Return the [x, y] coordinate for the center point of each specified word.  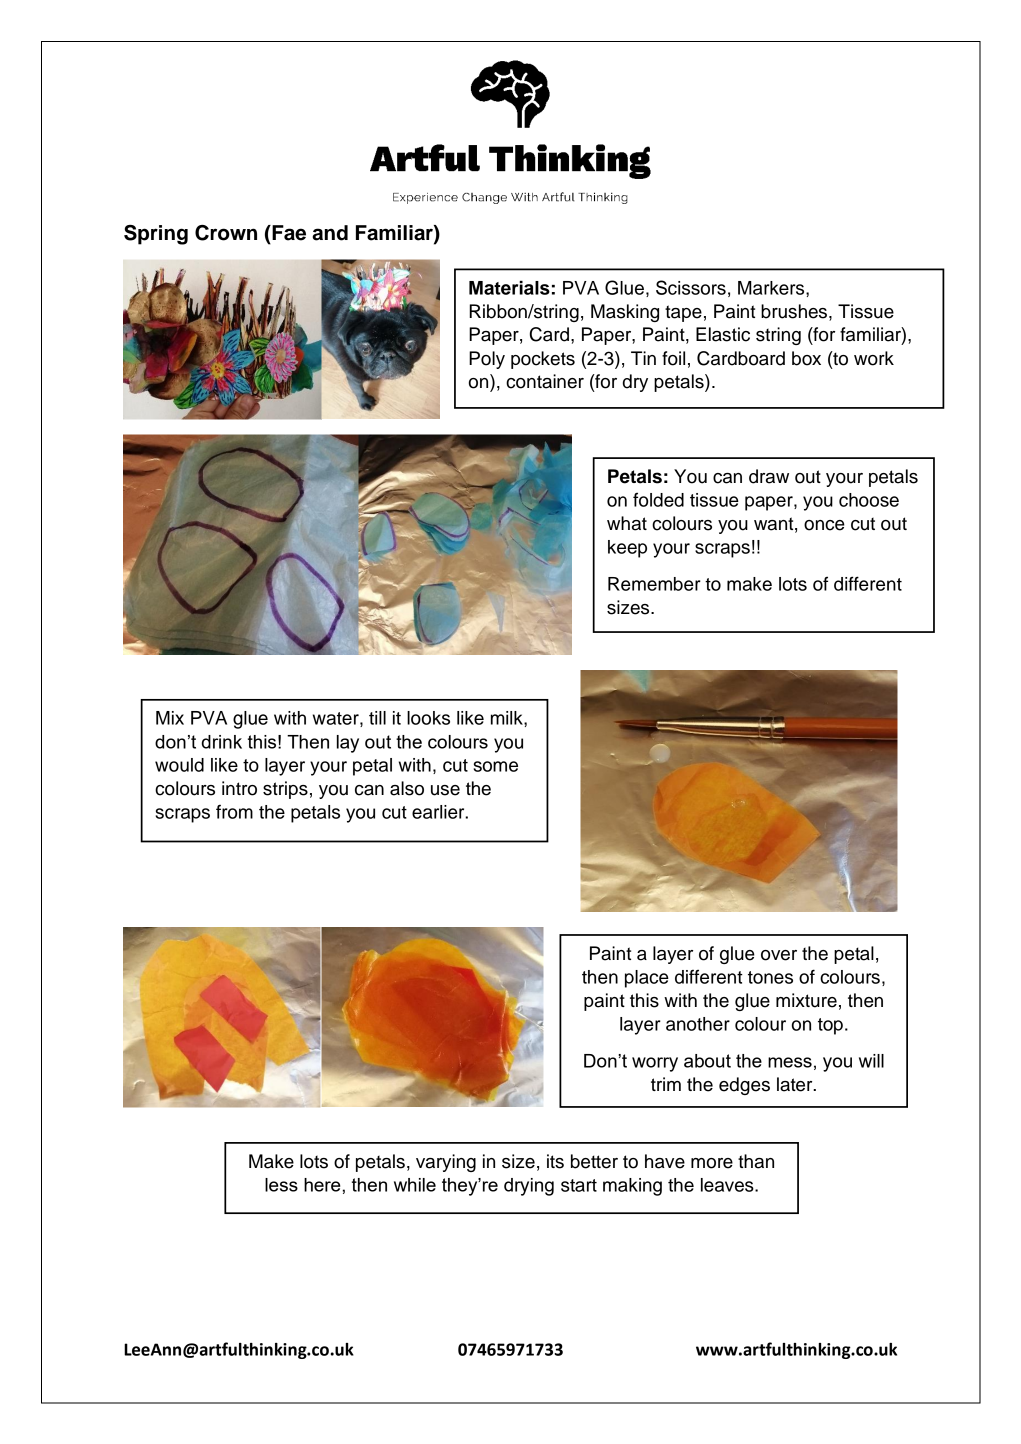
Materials [509, 287]
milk [508, 718]
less [281, 1185]
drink [221, 742]
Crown [226, 233]
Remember [654, 584]
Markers [772, 288]
